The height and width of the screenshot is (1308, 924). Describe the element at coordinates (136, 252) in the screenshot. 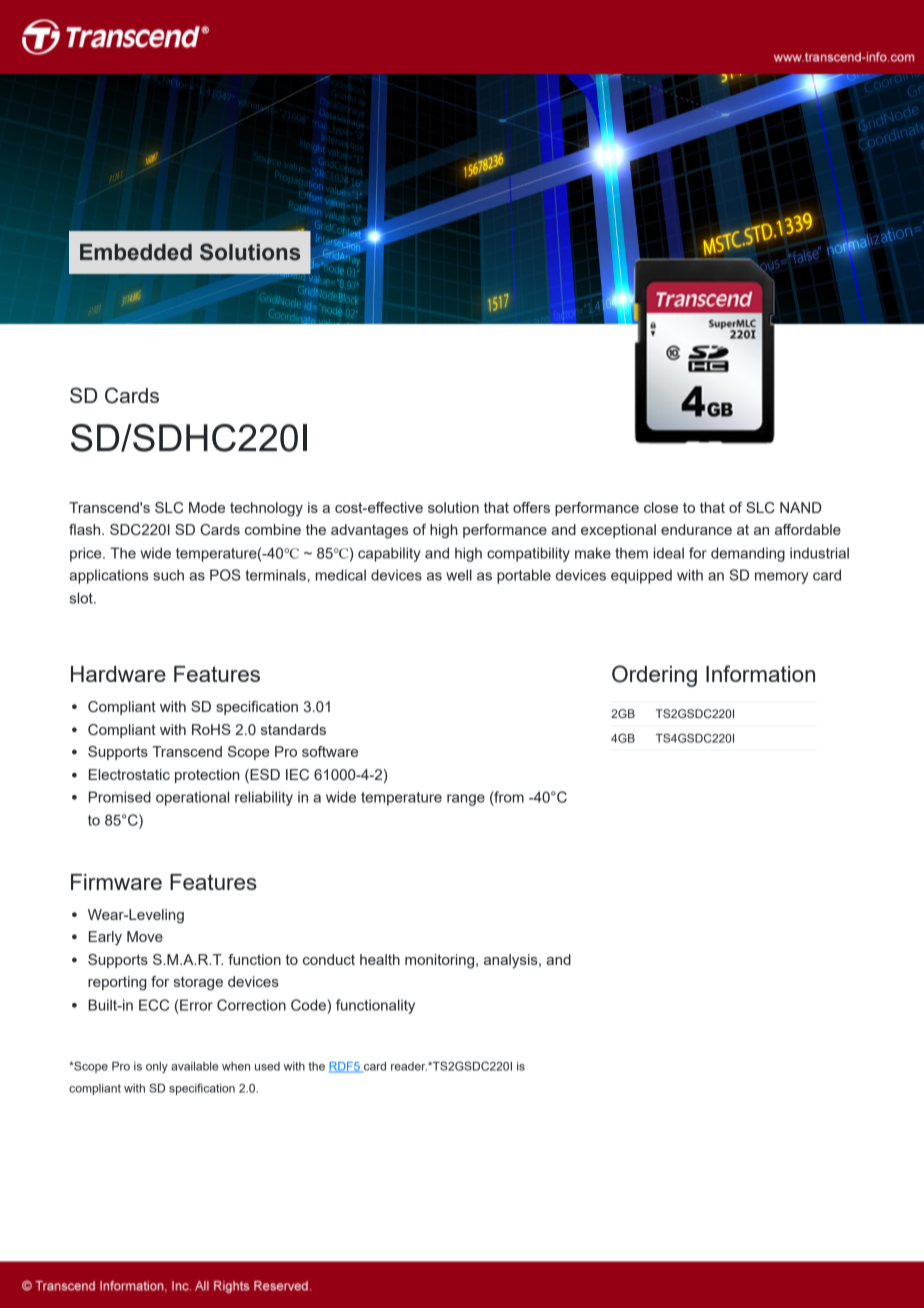

I see `Embedded` at that location.
